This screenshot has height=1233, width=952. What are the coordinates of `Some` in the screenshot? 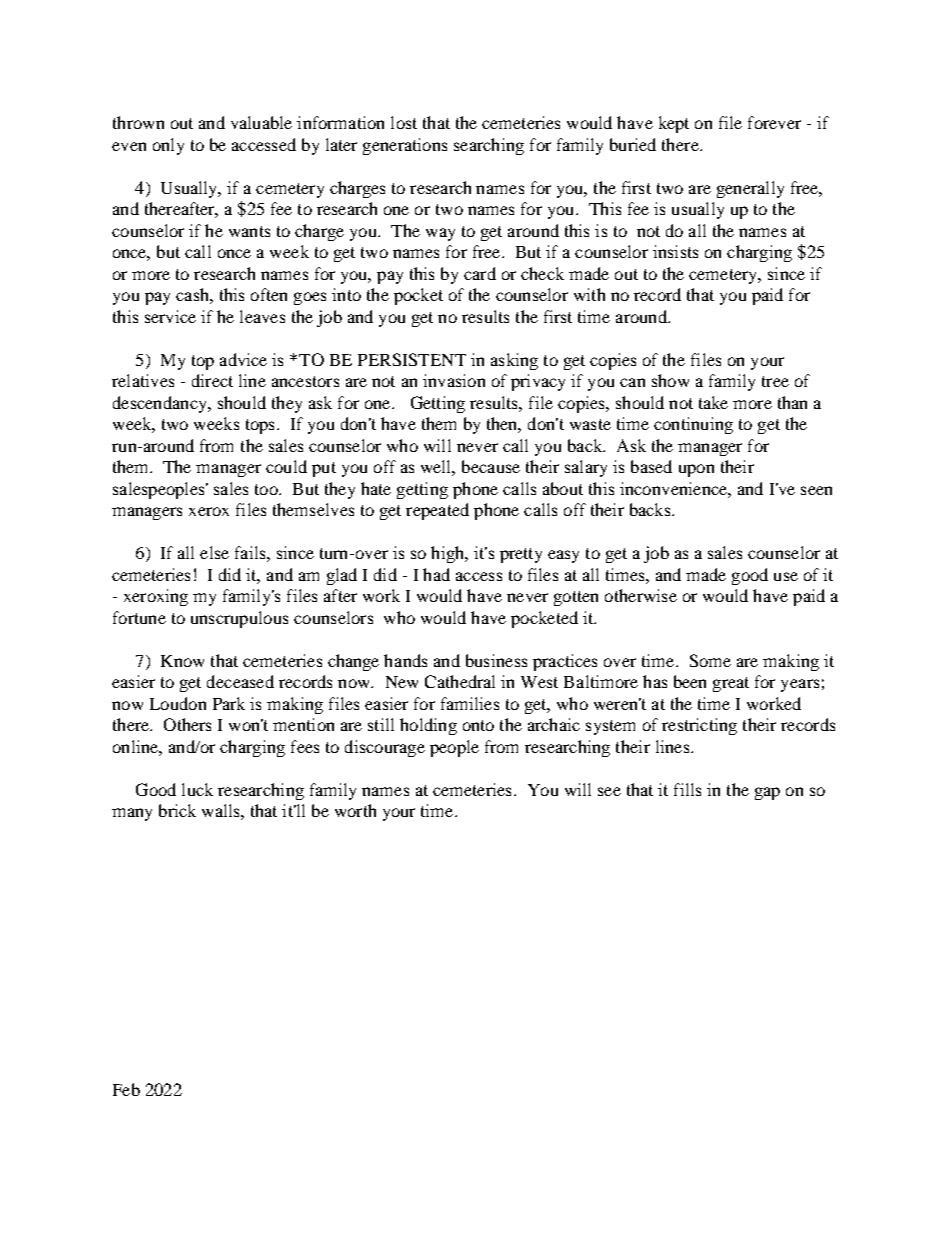 It's located at (710, 660).
